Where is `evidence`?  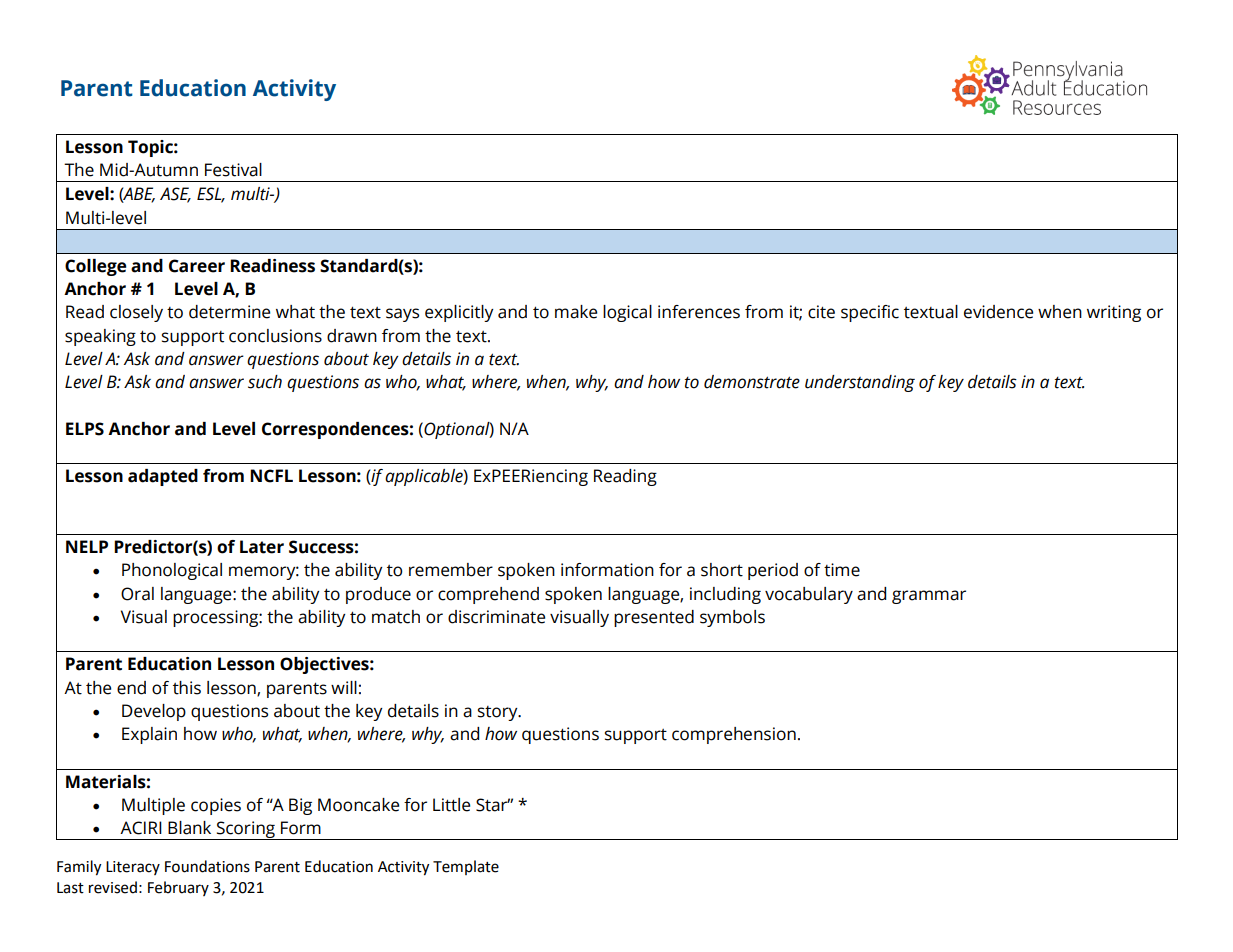 evidence is located at coordinates (998, 312).
